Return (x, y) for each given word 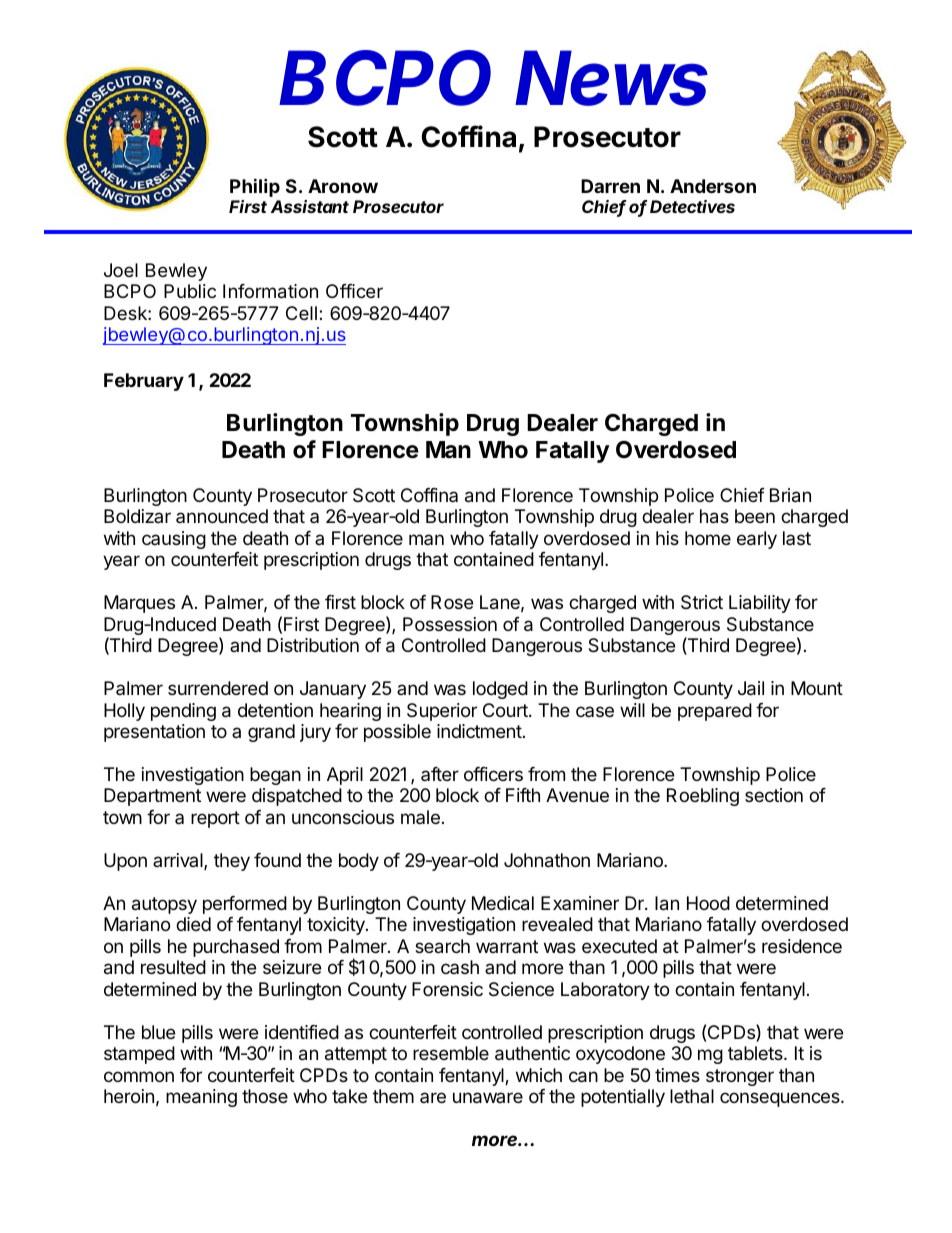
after (440, 774)
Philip (255, 187)
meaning (201, 1098)
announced (222, 516)
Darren (610, 186)
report (215, 819)
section (774, 795)
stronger (740, 1077)
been (755, 516)
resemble (451, 1053)
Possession (450, 624)
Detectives (692, 206)
